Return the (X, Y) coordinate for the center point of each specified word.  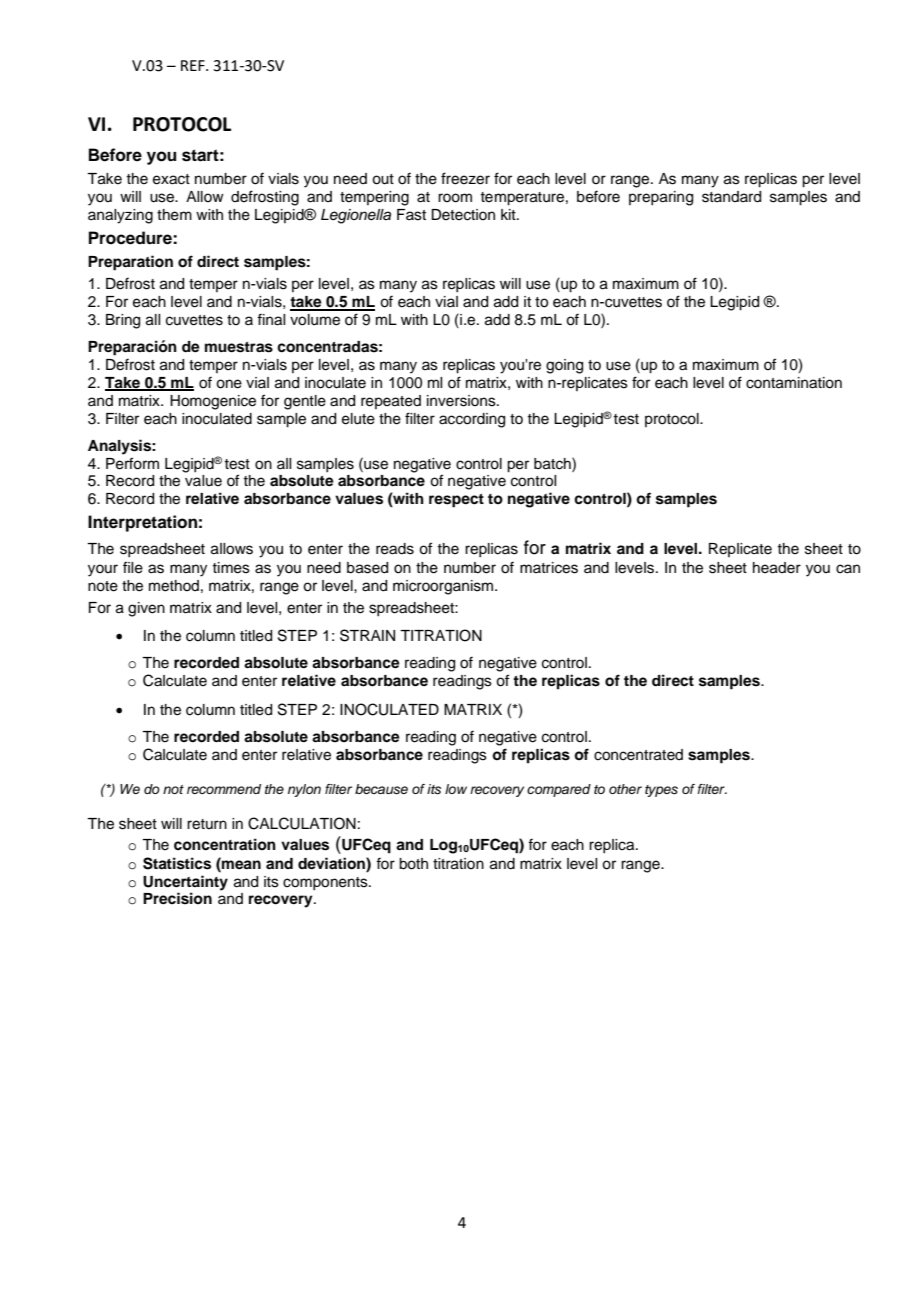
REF (194, 65)
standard (731, 197)
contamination (794, 383)
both (413, 864)
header (777, 568)
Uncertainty (185, 883)
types (661, 791)
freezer (465, 178)
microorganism (444, 587)
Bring (123, 321)
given (146, 609)
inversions (462, 401)
